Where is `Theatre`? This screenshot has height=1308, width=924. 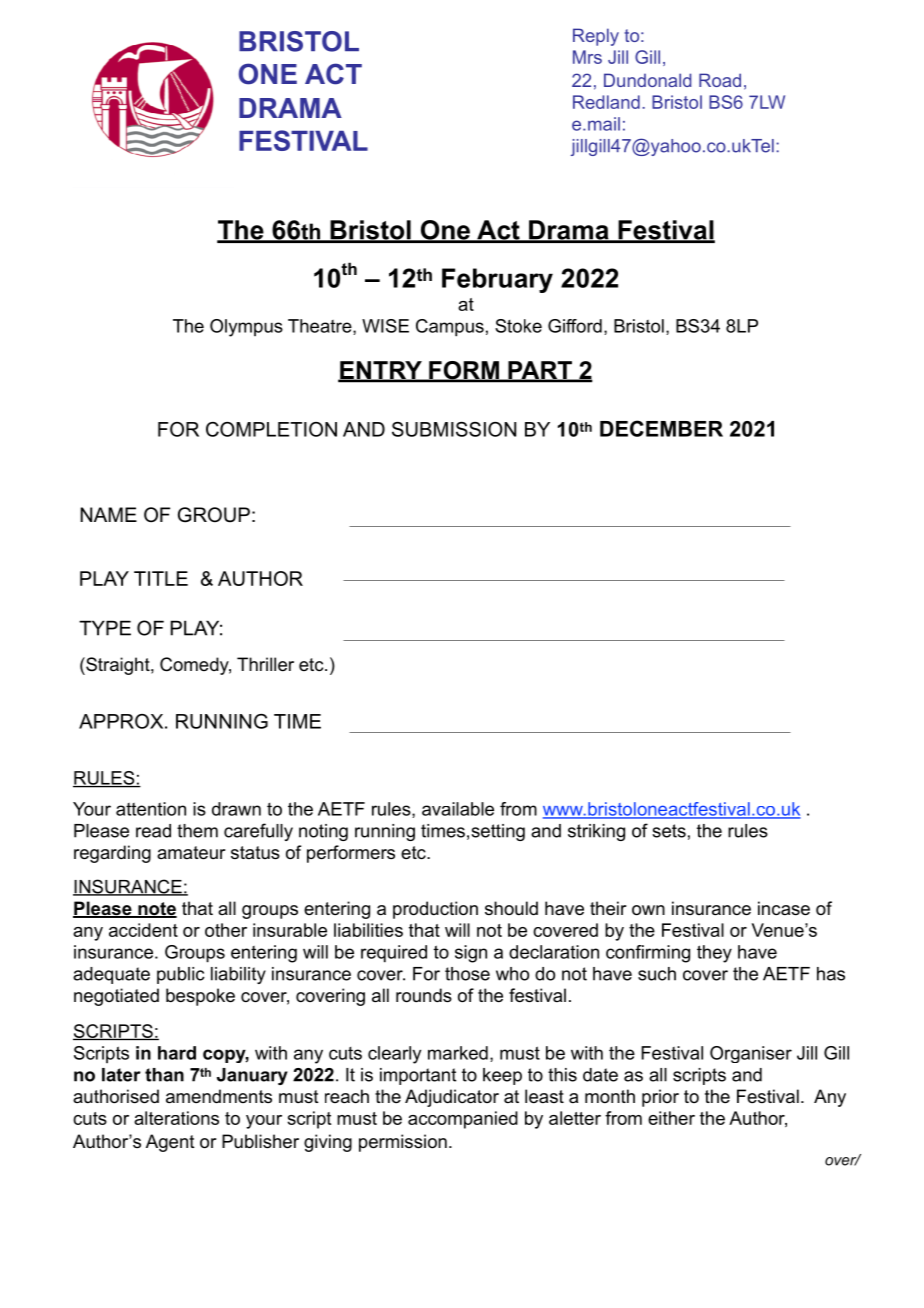
Theatre is located at coordinates (321, 327).
